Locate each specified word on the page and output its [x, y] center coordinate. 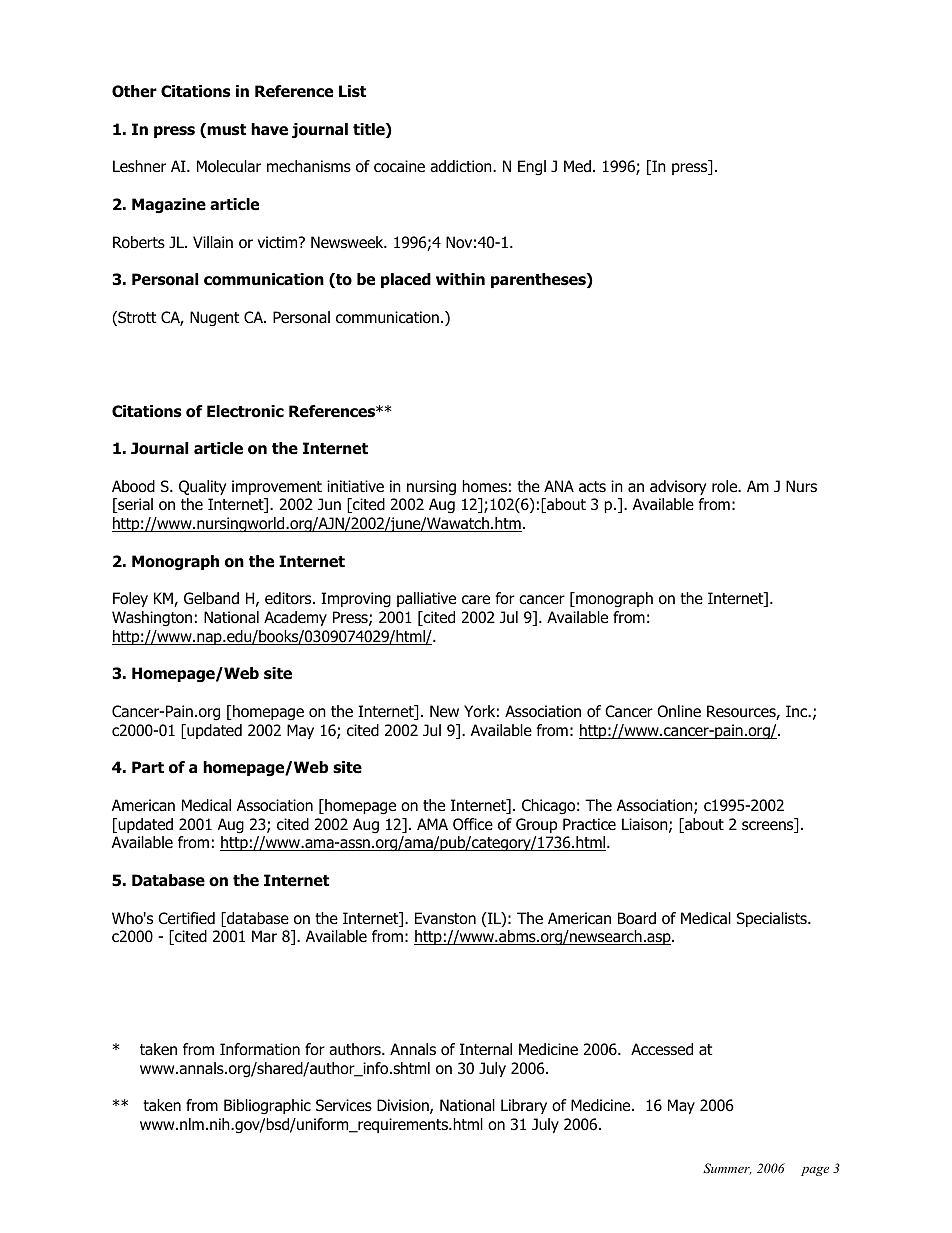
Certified [186, 918]
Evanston [445, 918]
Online [679, 711]
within [460, 279]
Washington [152, 619]
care [476, 600]
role [726, 486]
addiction [462, 166]
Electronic [245, 411]
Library [524, 1106]
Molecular [229, 166]
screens [769, 826]
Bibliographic [267, 1107]
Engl [532, 168]
